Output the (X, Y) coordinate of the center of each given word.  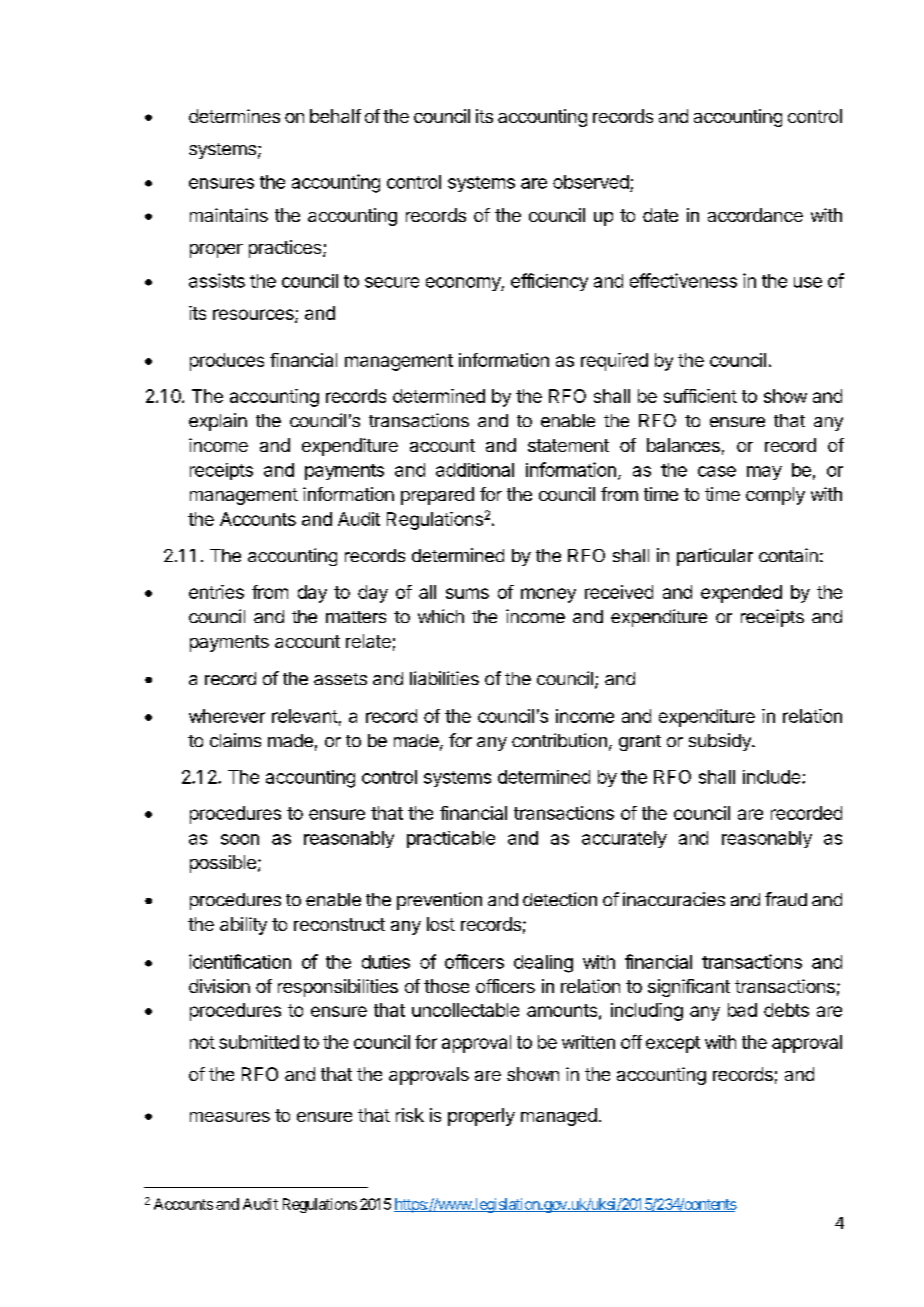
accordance (755, 215)
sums (467, 593)
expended (741, 594)
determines (234, 116)
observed (591, 182)
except (673, 1044)
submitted (259, 1042)
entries (216, 592)
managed (559, 1117)
